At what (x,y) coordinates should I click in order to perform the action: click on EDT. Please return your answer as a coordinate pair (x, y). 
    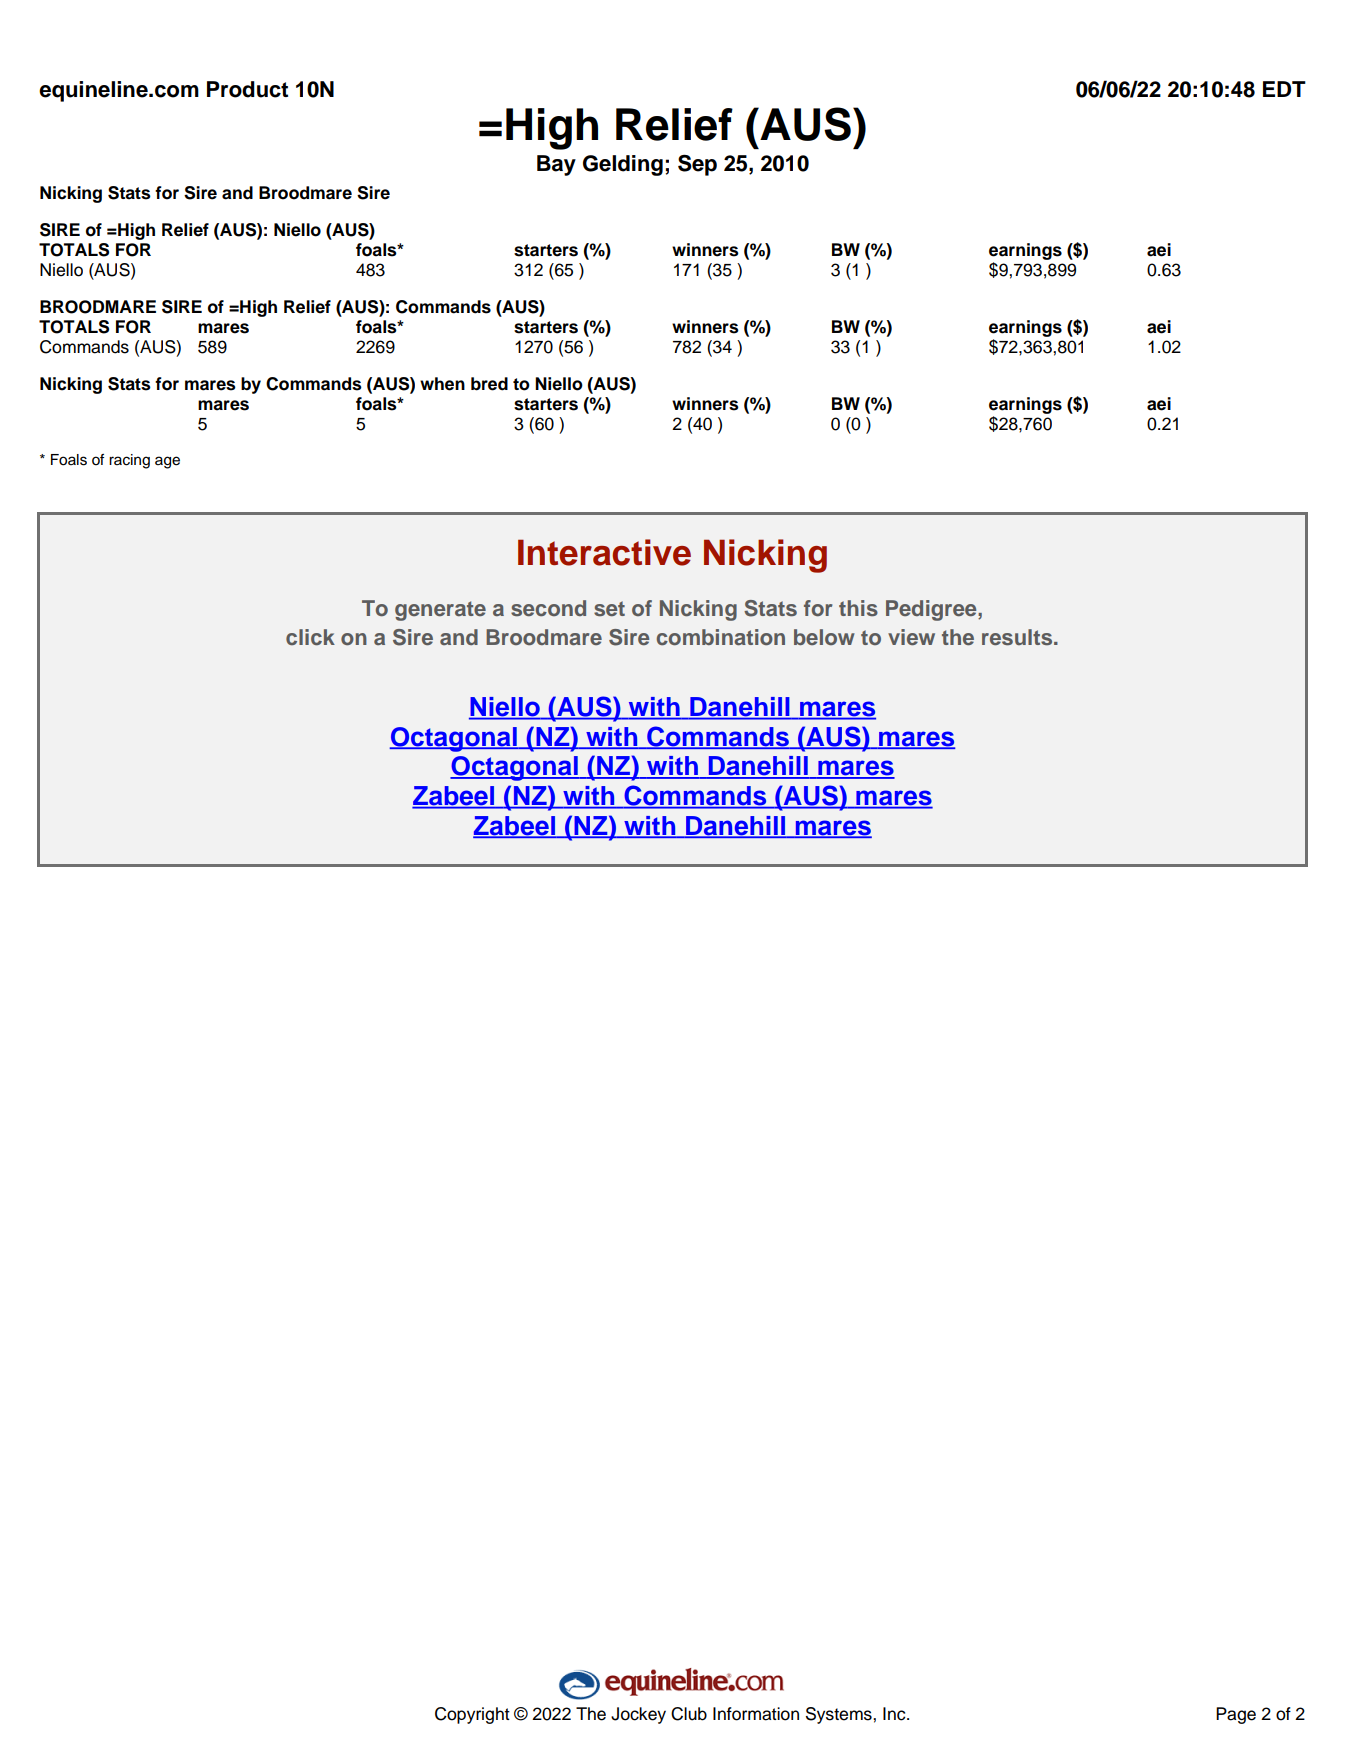
    Looking at the image, I should click on (1284, 89).
